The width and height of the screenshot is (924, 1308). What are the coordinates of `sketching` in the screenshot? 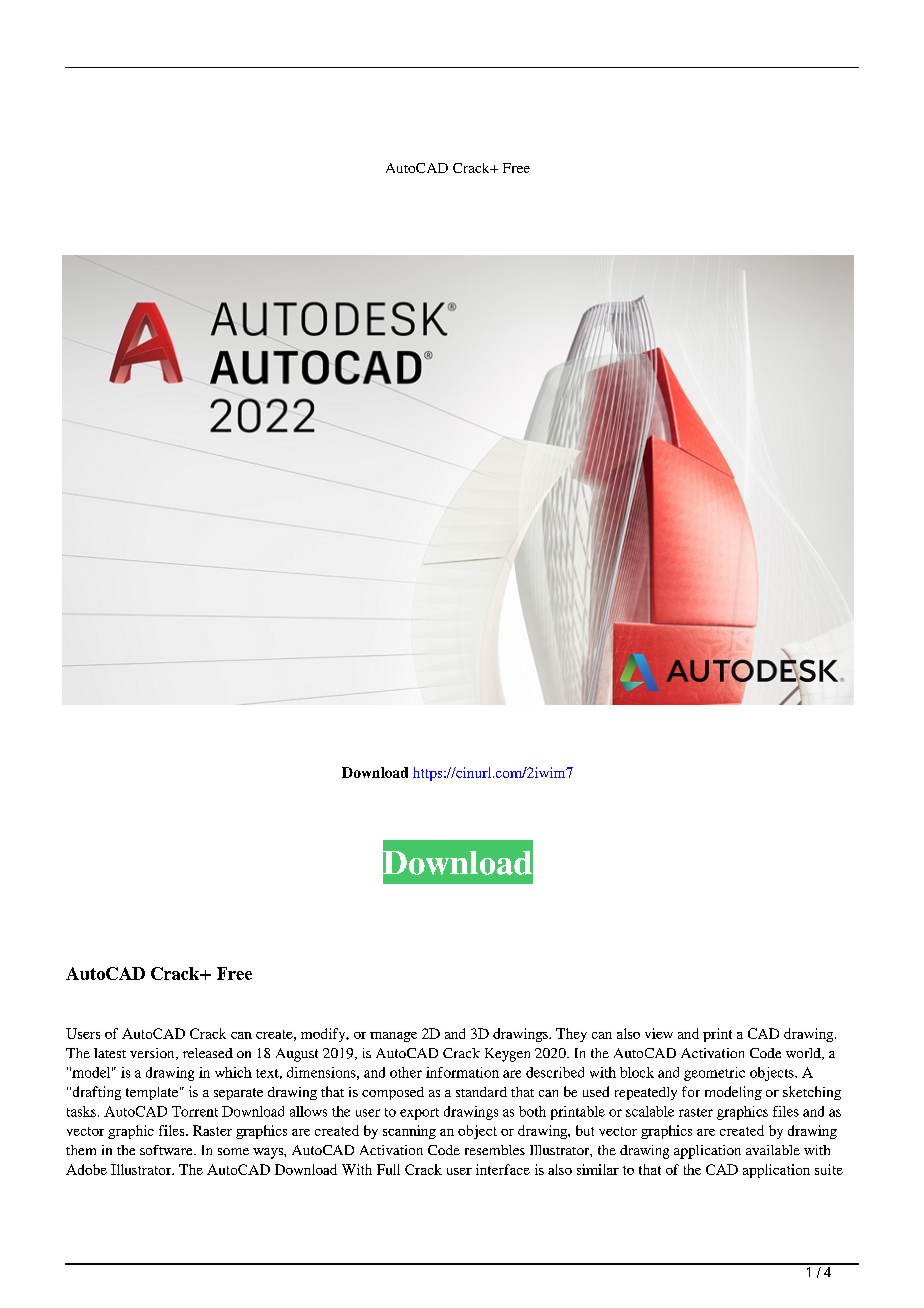 It's located at (812, 1093).
